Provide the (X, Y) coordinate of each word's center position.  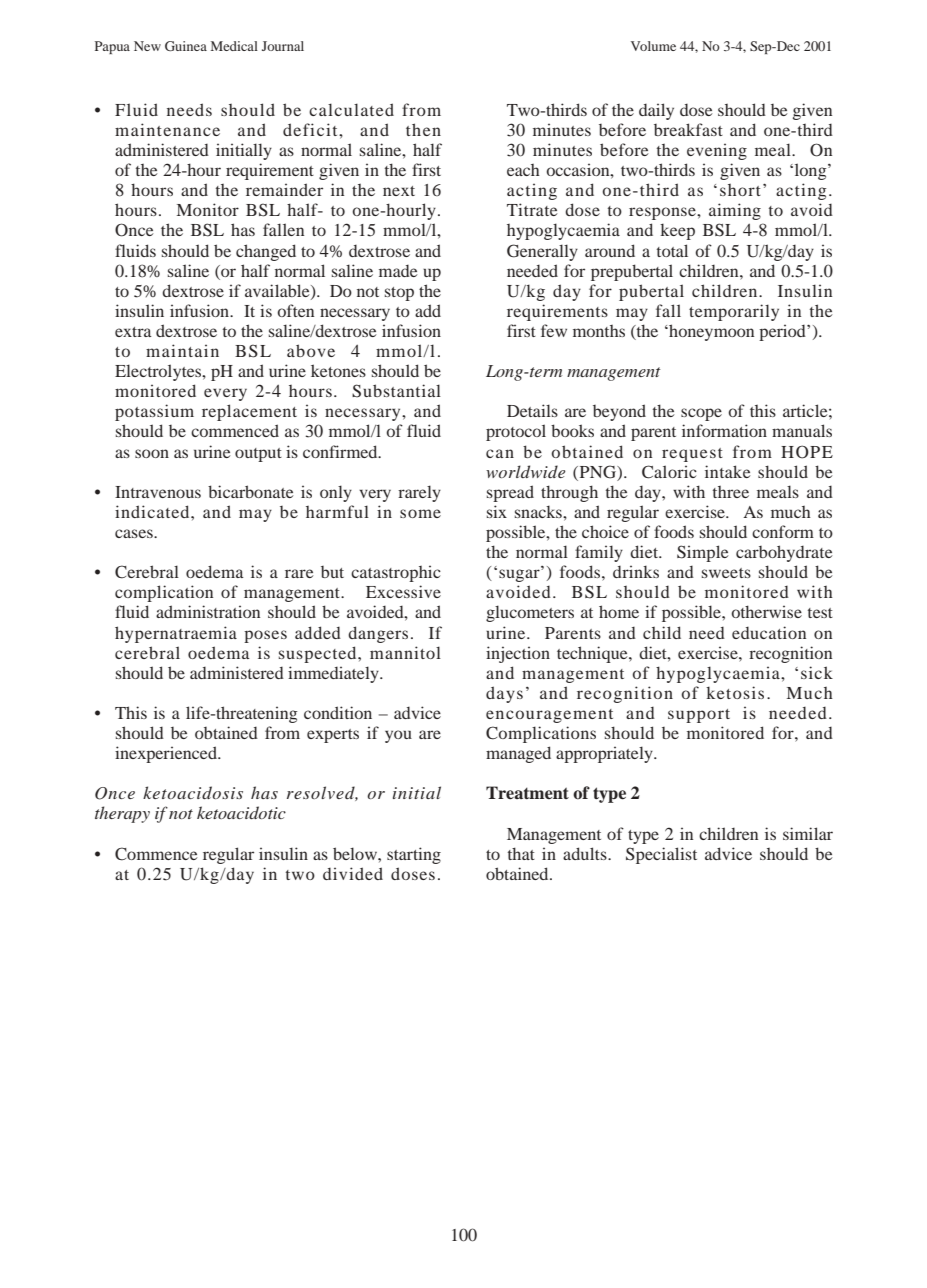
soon (152, 453)
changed (266, 252)
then (423, 129)
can (500, 453)
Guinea (186, 46)
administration (208, 611)
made (398, 271)
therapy (122, 814)
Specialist (661, 855)
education (769, 632)
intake (728, 471)
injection (518, 654)
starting (414, 855)
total (672, 250)
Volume (653, 46)
